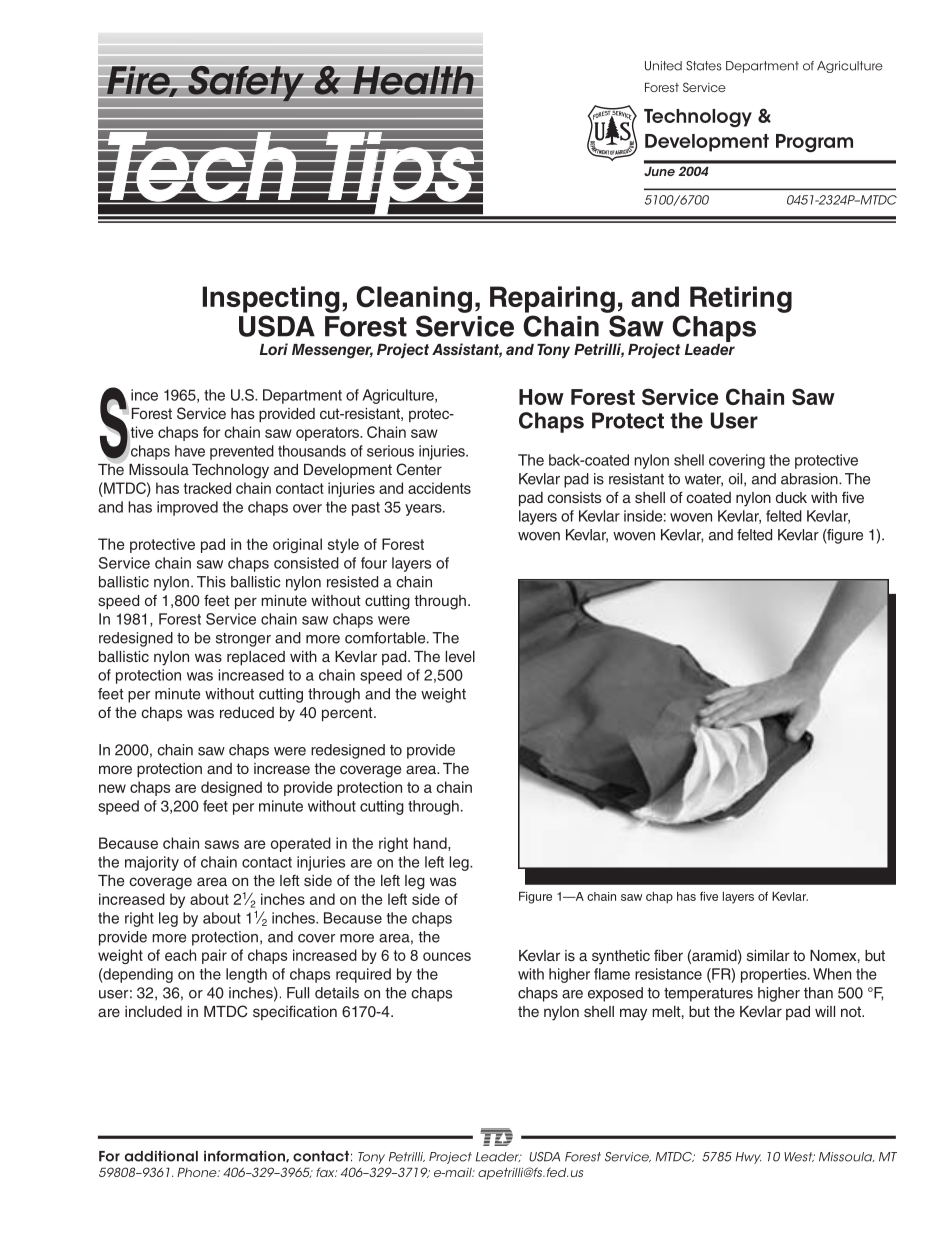  I want to click on additional, so click(161, 1156).
